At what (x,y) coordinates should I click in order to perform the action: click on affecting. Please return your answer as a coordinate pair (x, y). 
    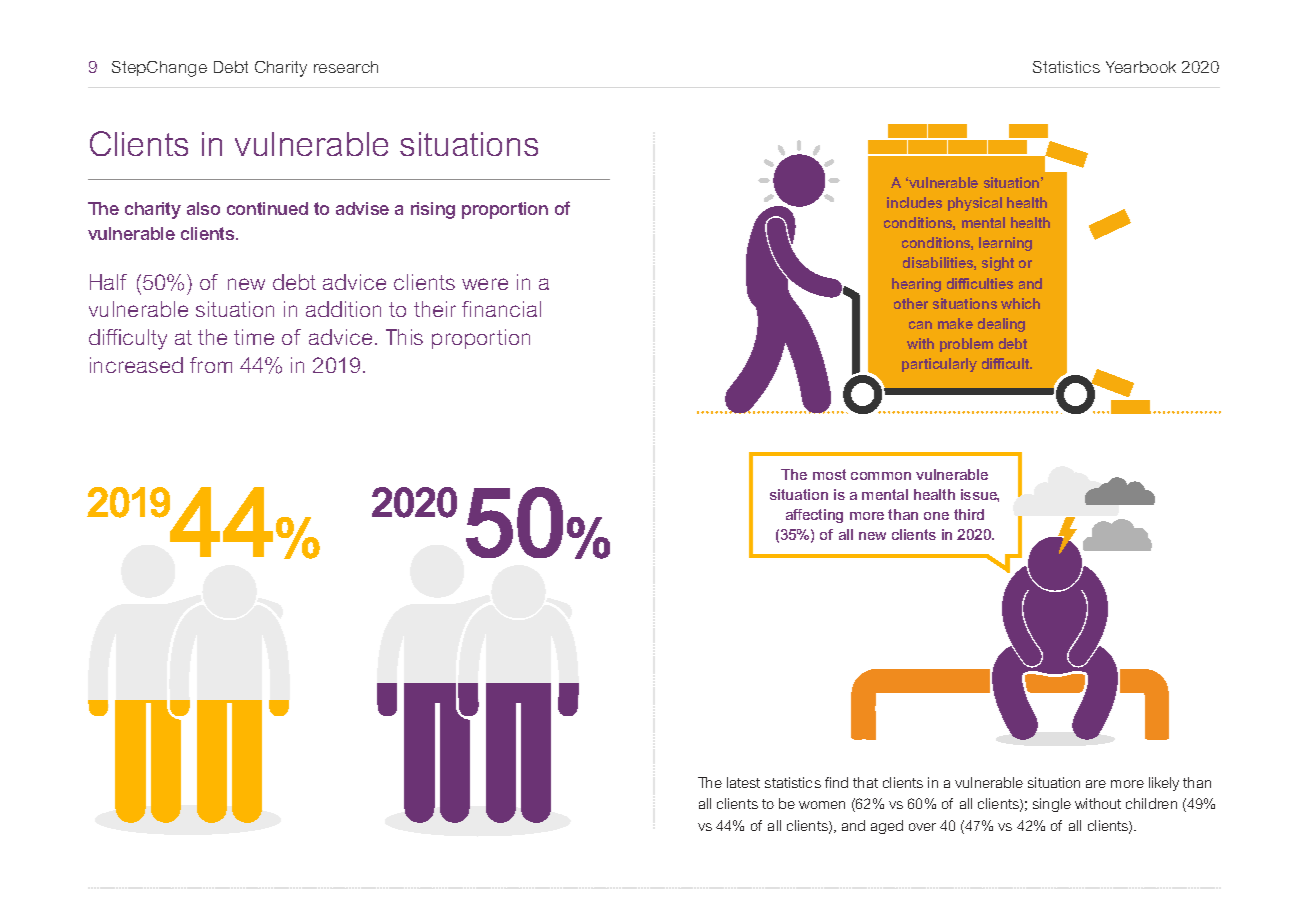
    Looking at the image, I should click on (814, 516).
